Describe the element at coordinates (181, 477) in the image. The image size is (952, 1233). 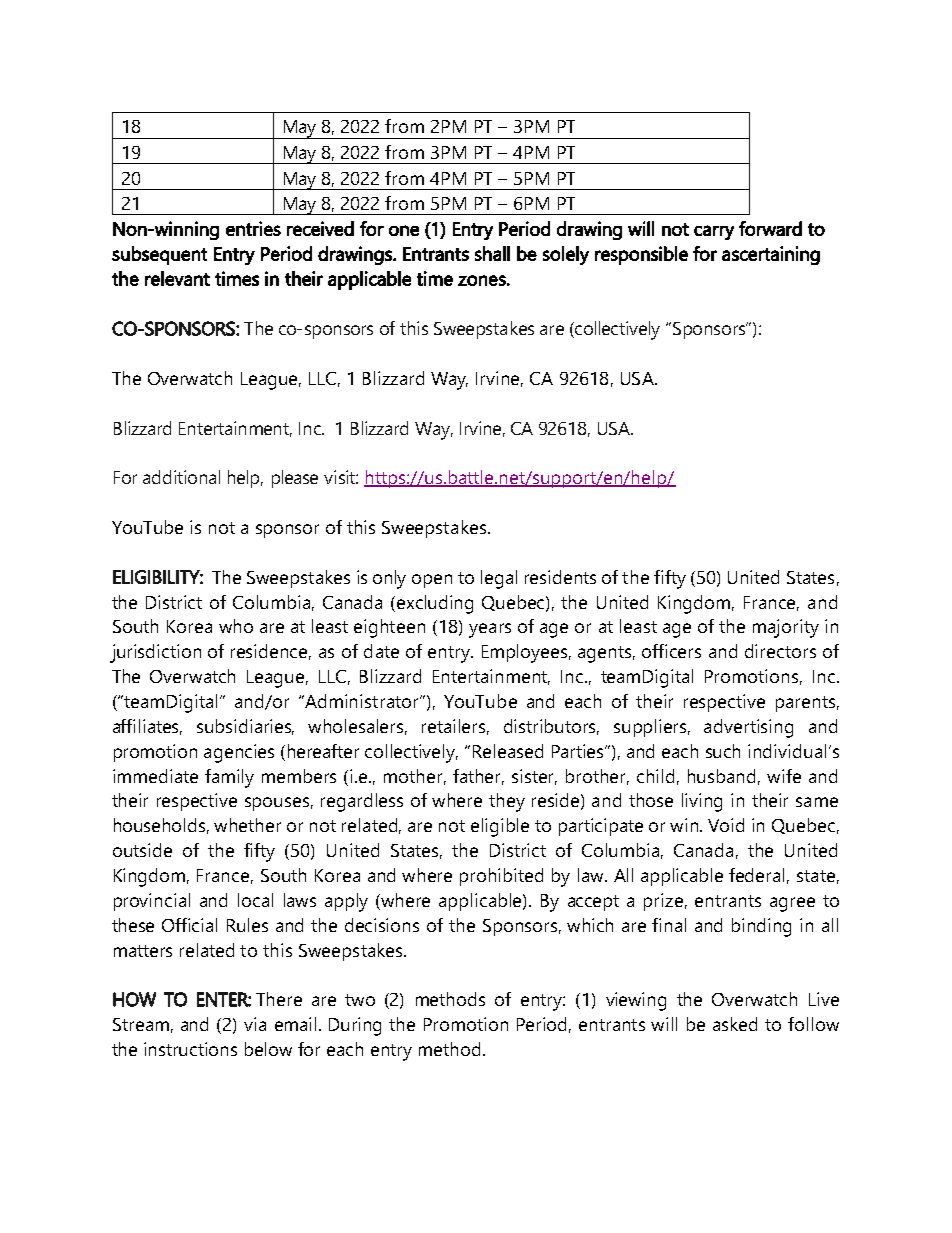
I see `additional` at that location.
